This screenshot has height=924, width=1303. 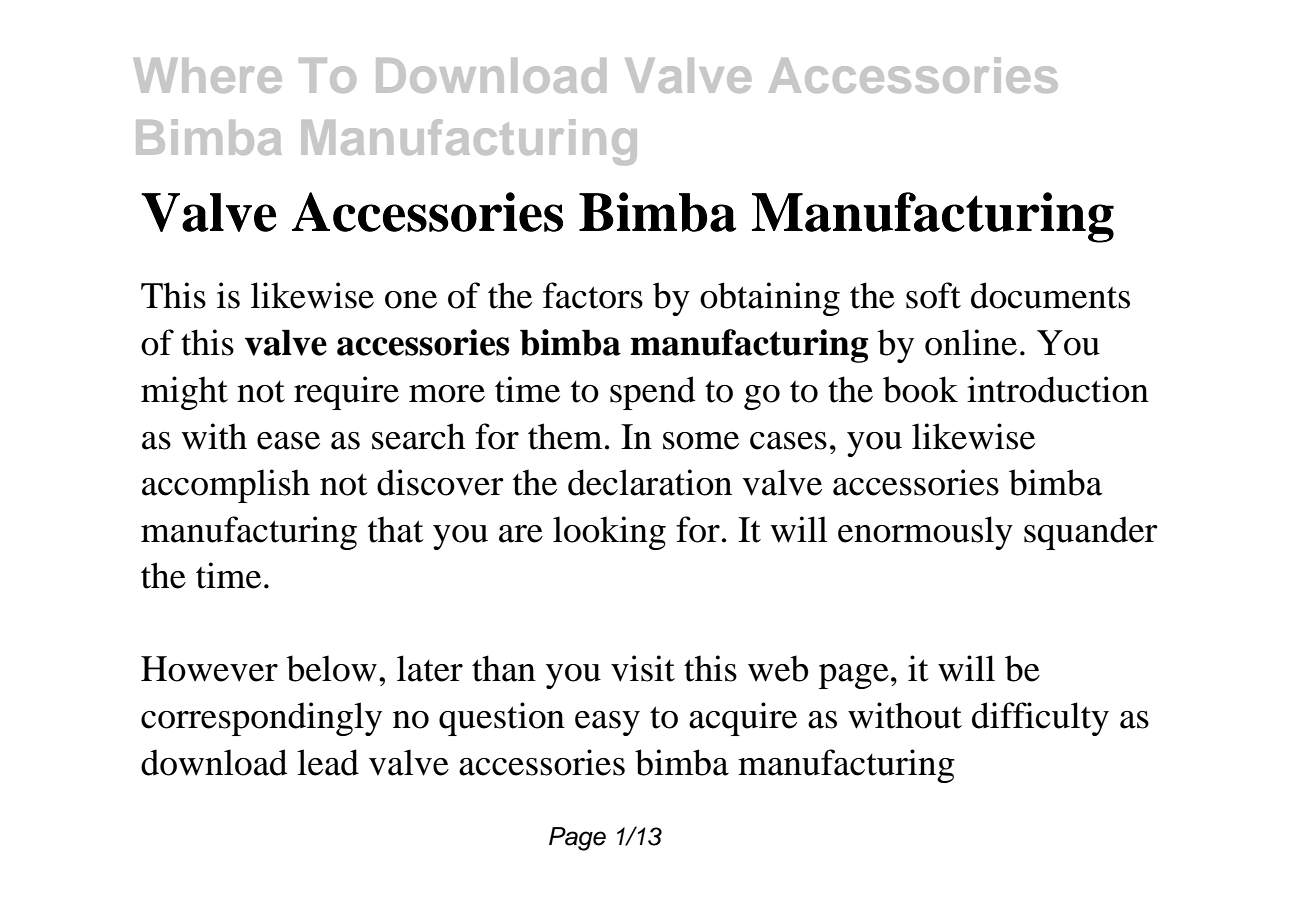 I want to click on documents, so click(x=1050, y=295).
